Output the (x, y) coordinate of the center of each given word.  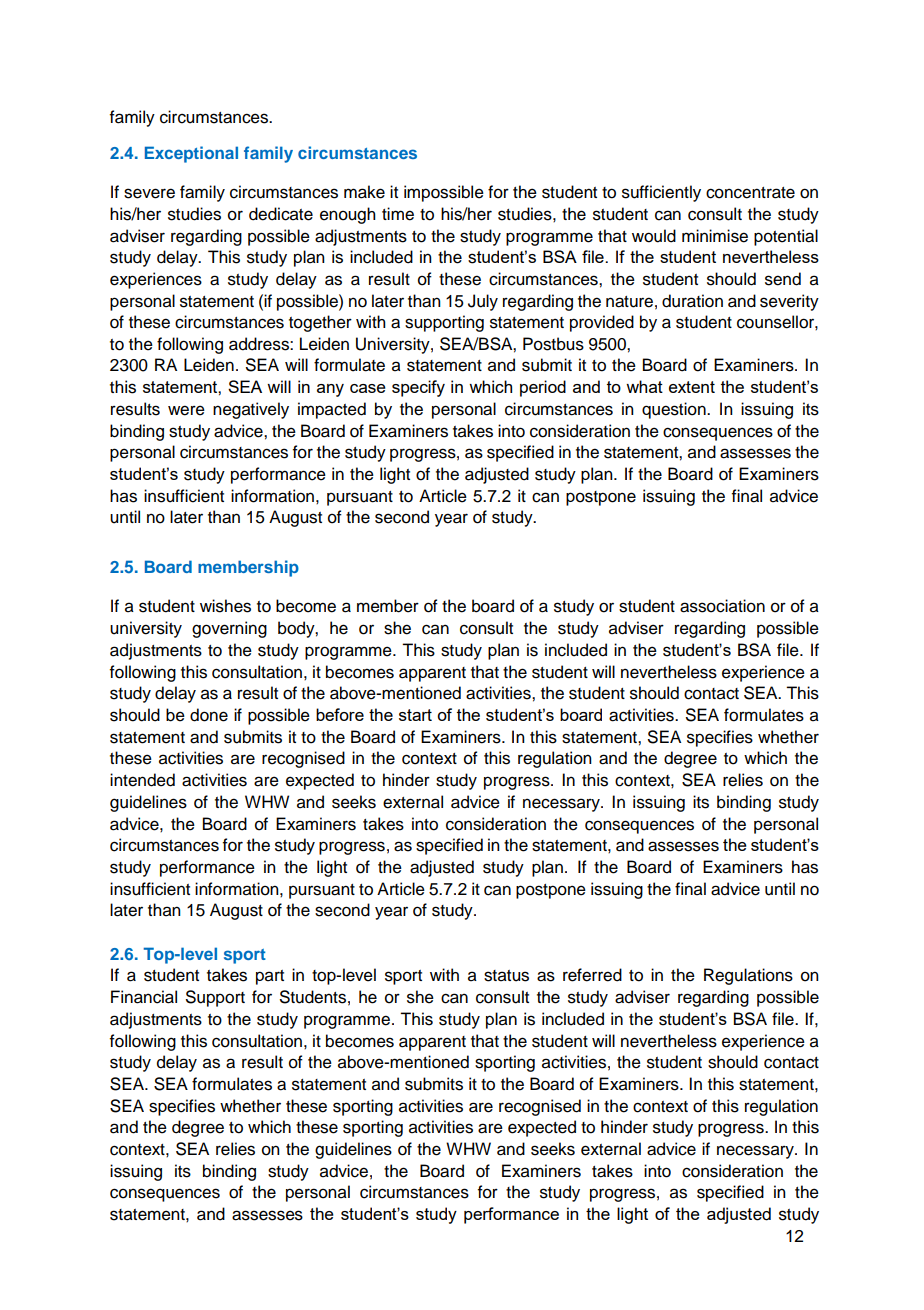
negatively (251, 410)
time (398, 214)
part (270, 977)
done (209, 715)
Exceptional (191, 154)
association (722, 606)
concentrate (750, 193)
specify (418, 388)
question (675, 410)
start (415, 715)
